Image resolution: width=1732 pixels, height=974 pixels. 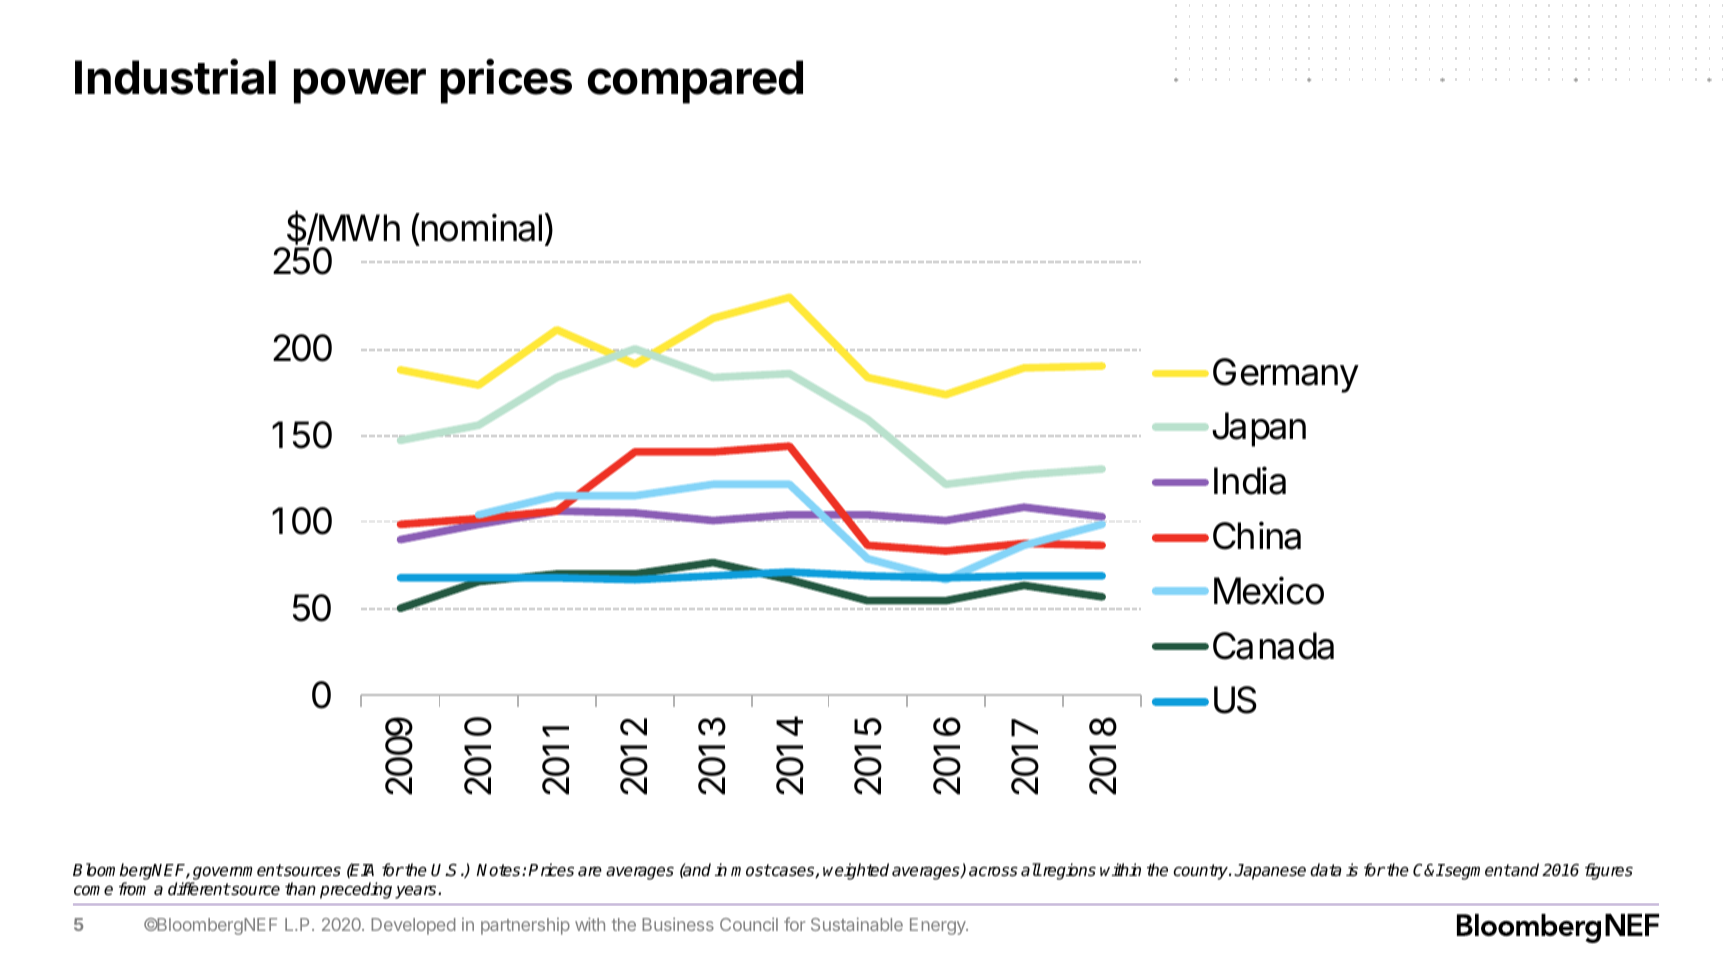 What do you see at coordinates (300, 888) in the screenshot?
I see `than` at bounding box center [300, 888].
